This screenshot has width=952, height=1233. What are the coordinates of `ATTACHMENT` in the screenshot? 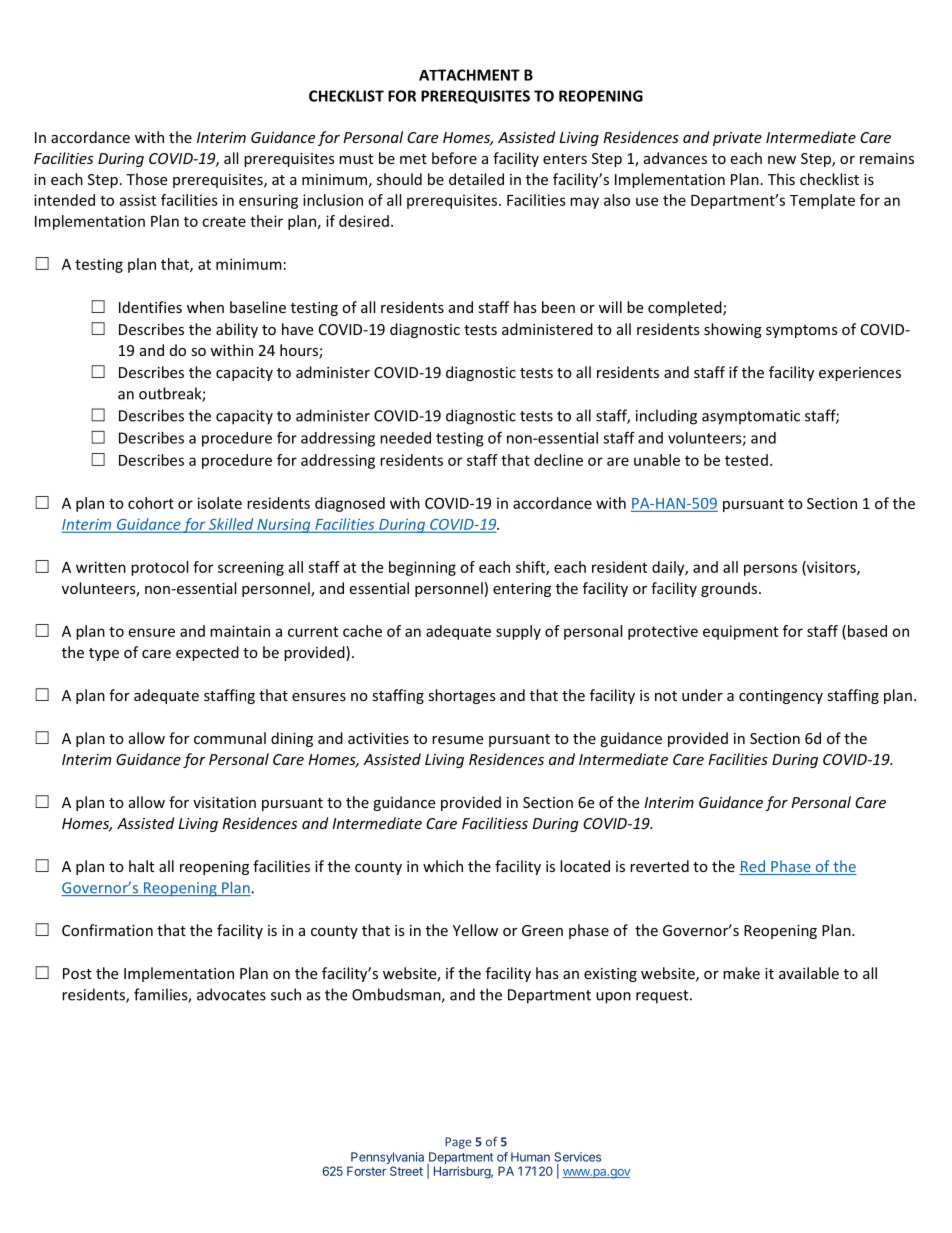 It's located at (469, 75).
